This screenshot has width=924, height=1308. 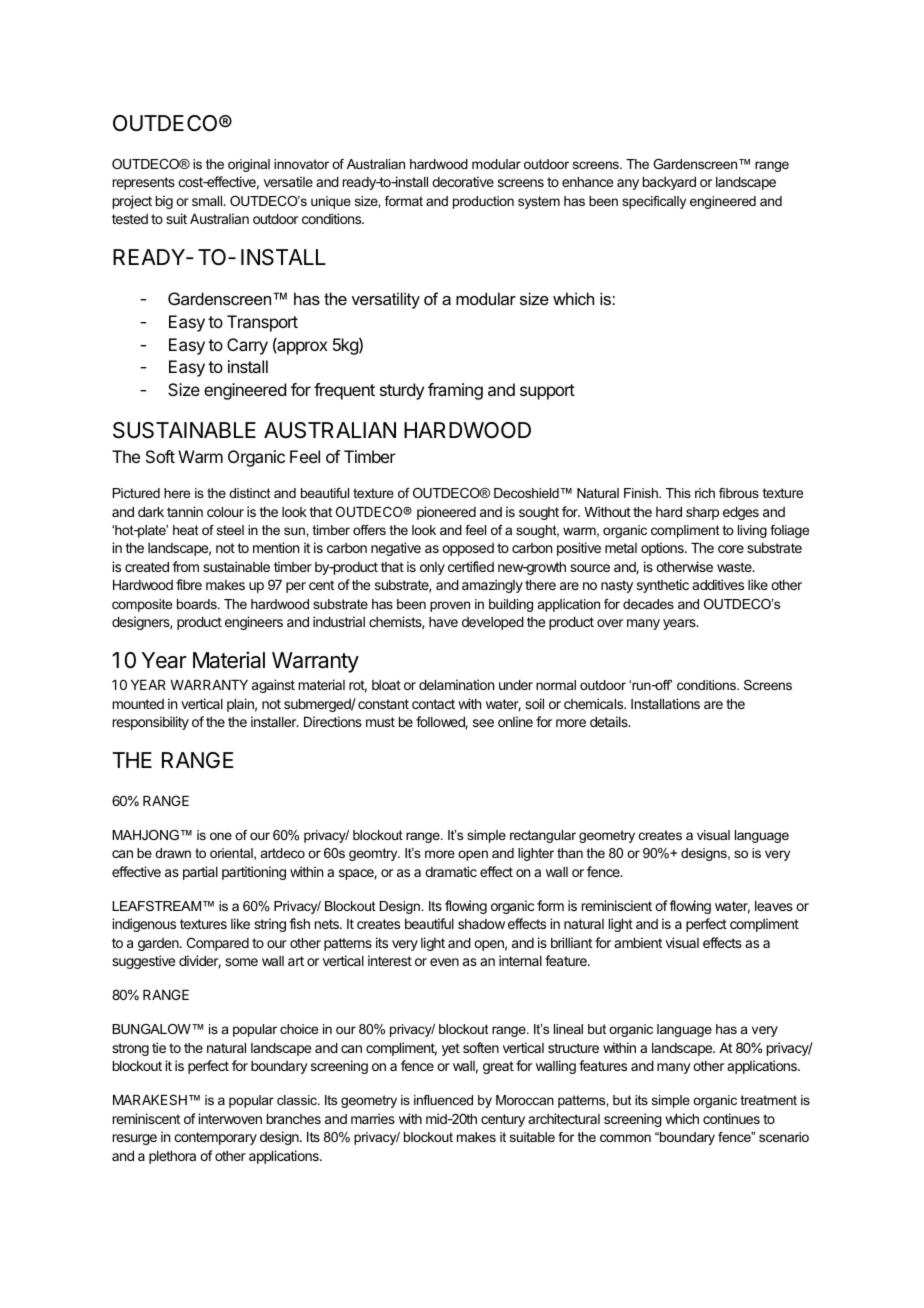 What do you see at coordinates (173, 853) in the screenshot?
I see `drawn` at bounding box center [173, 853].
